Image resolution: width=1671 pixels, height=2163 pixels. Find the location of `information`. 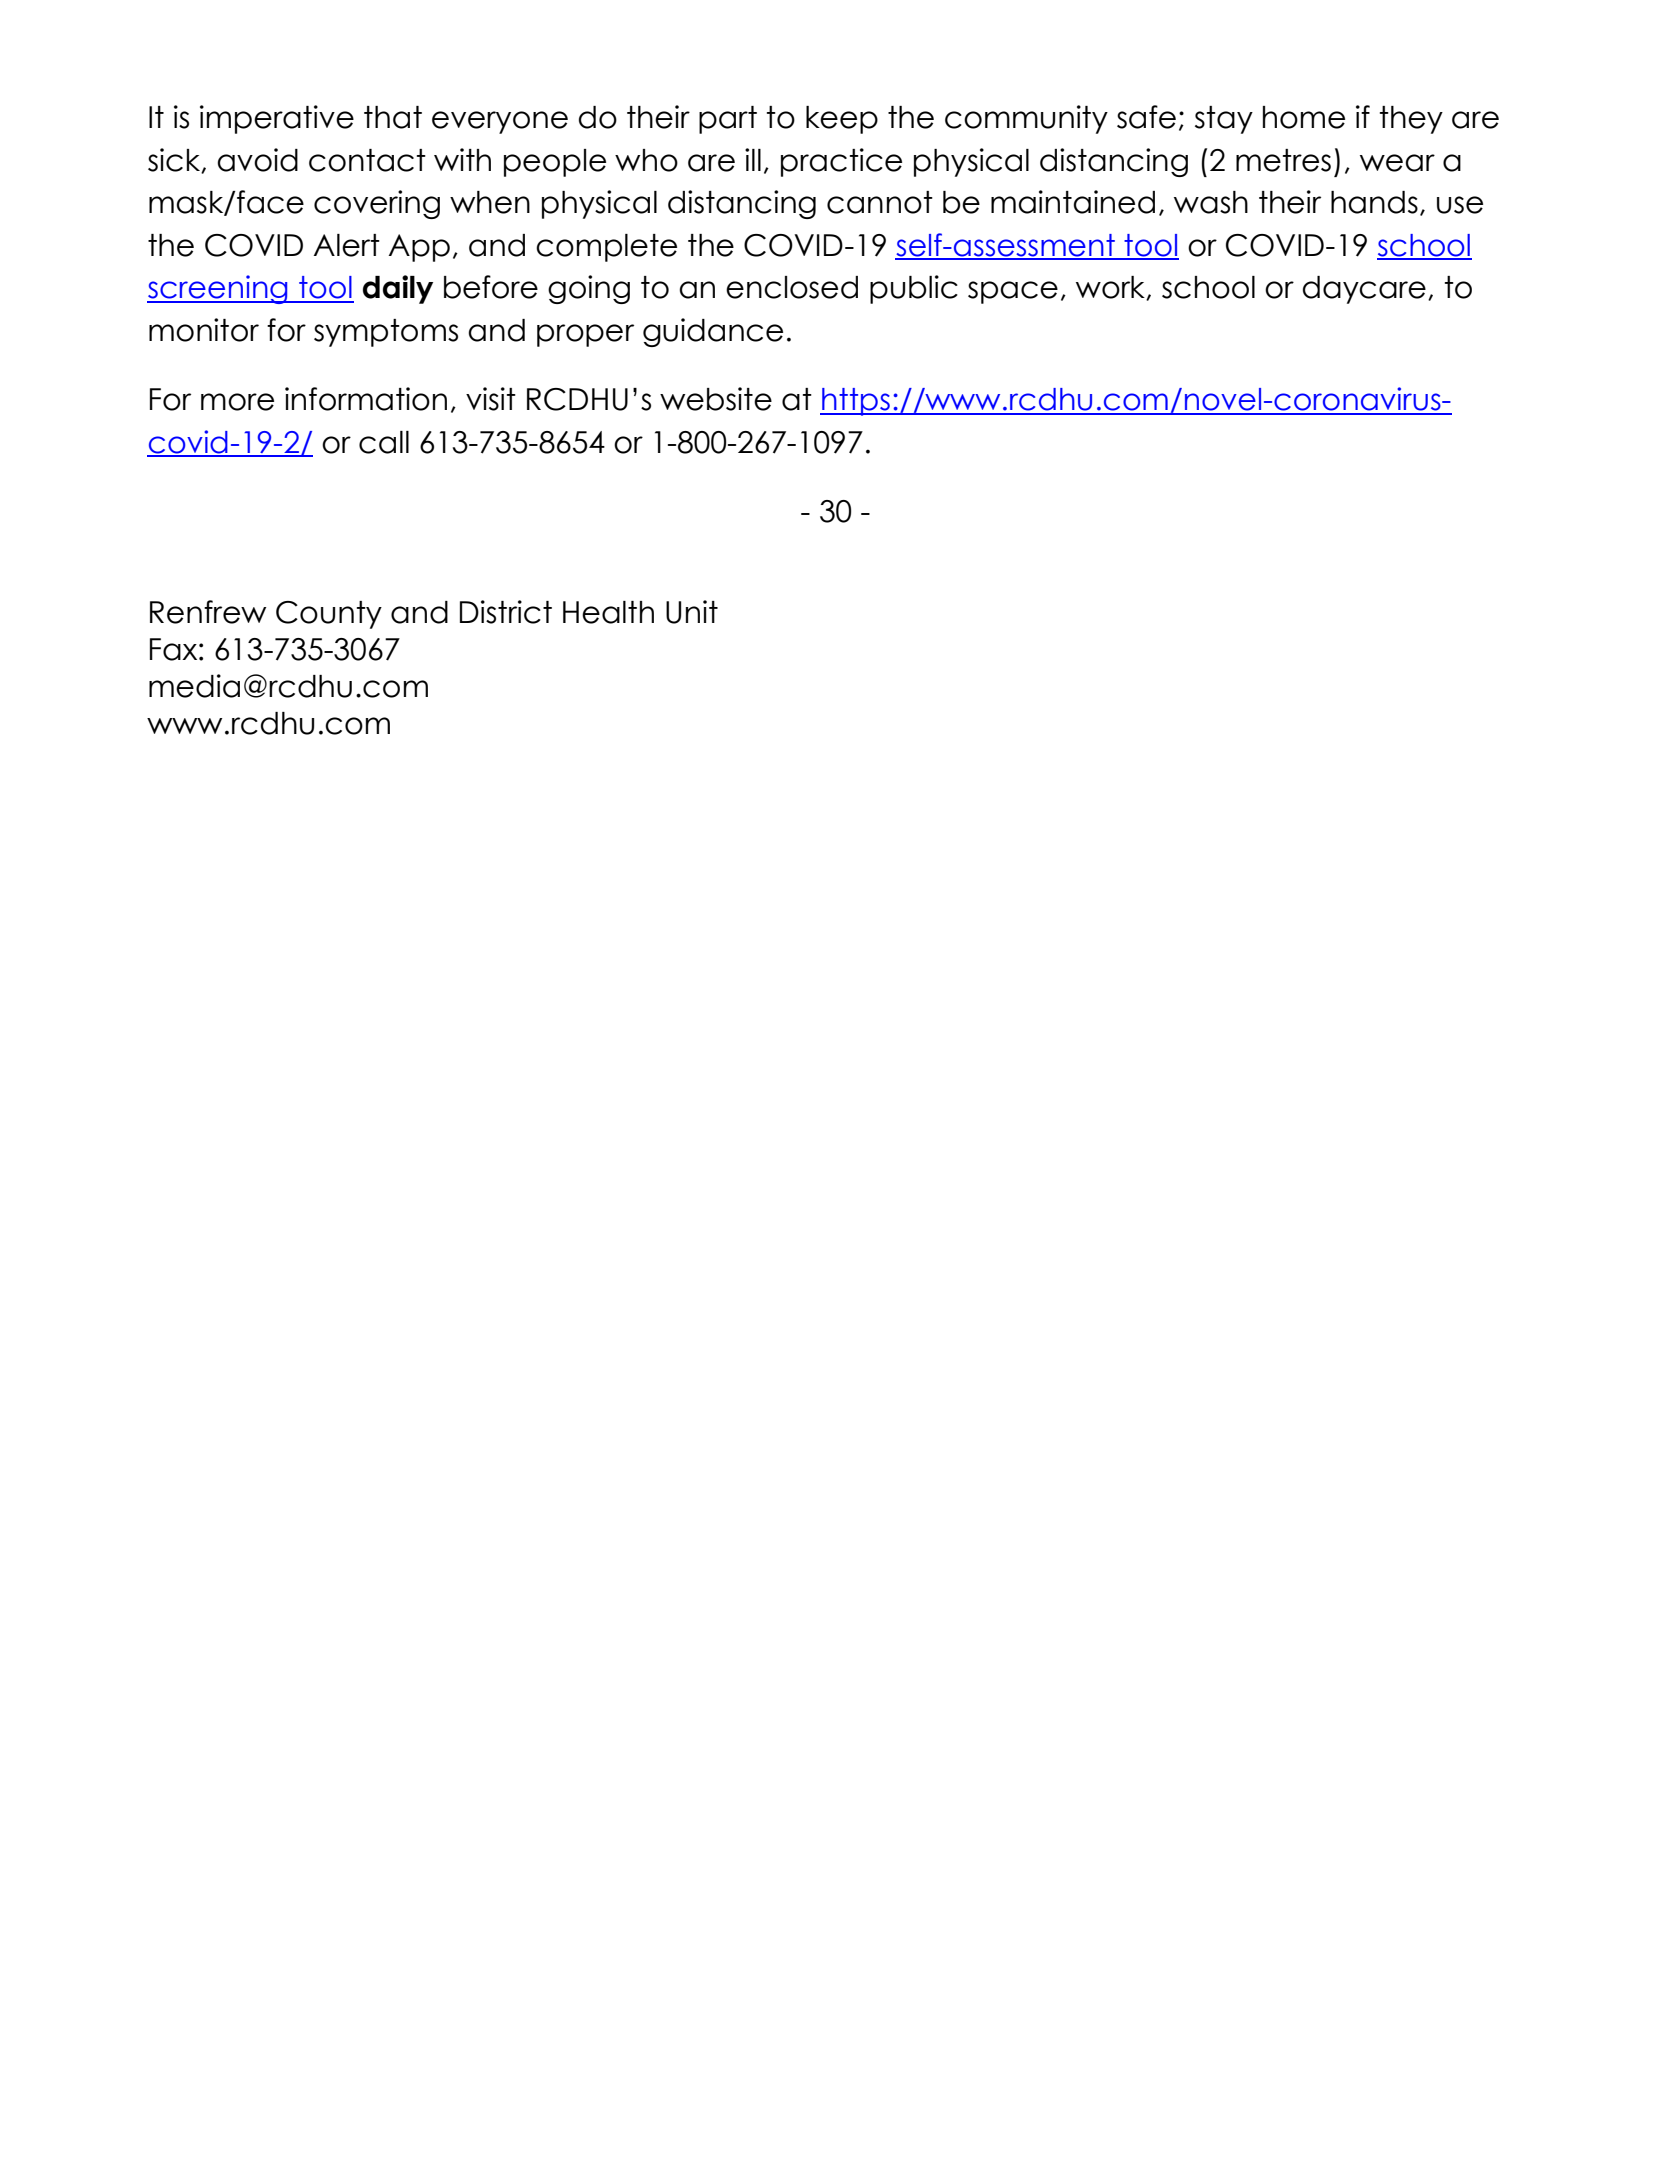

information is located at coordinates (366, 399).
